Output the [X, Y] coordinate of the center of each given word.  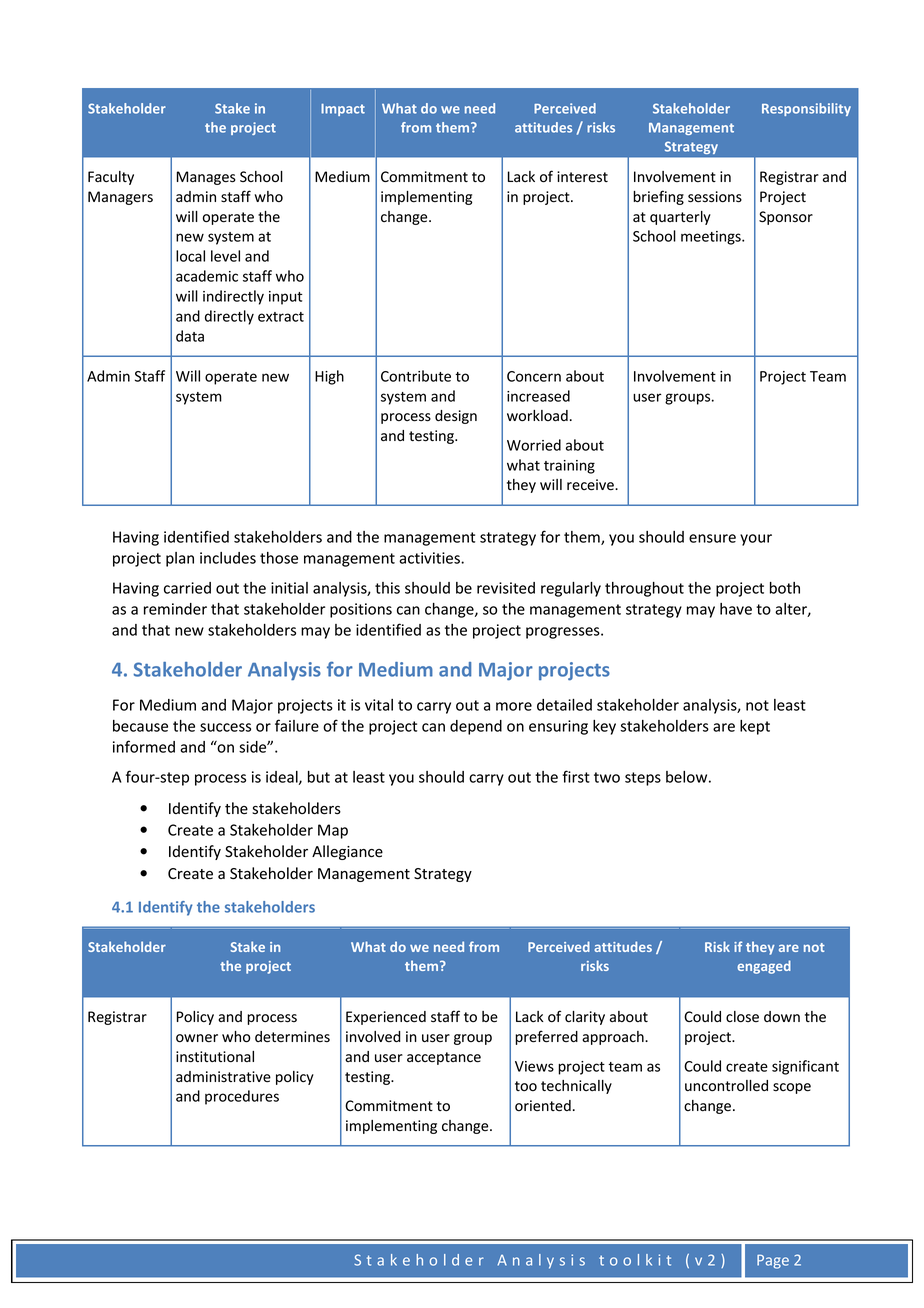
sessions [715, 197]
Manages [206, 178]
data [190, 336]
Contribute [416, 376]
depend [476, 727]
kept [755, 727]
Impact [343, 110]
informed [144, 746]
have [736, 609]
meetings [712, 238]
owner [197, 1038]
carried [187, 588]
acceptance [444, 1058]
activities [430, 558]
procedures [242, 1097]
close [742, 1017]
